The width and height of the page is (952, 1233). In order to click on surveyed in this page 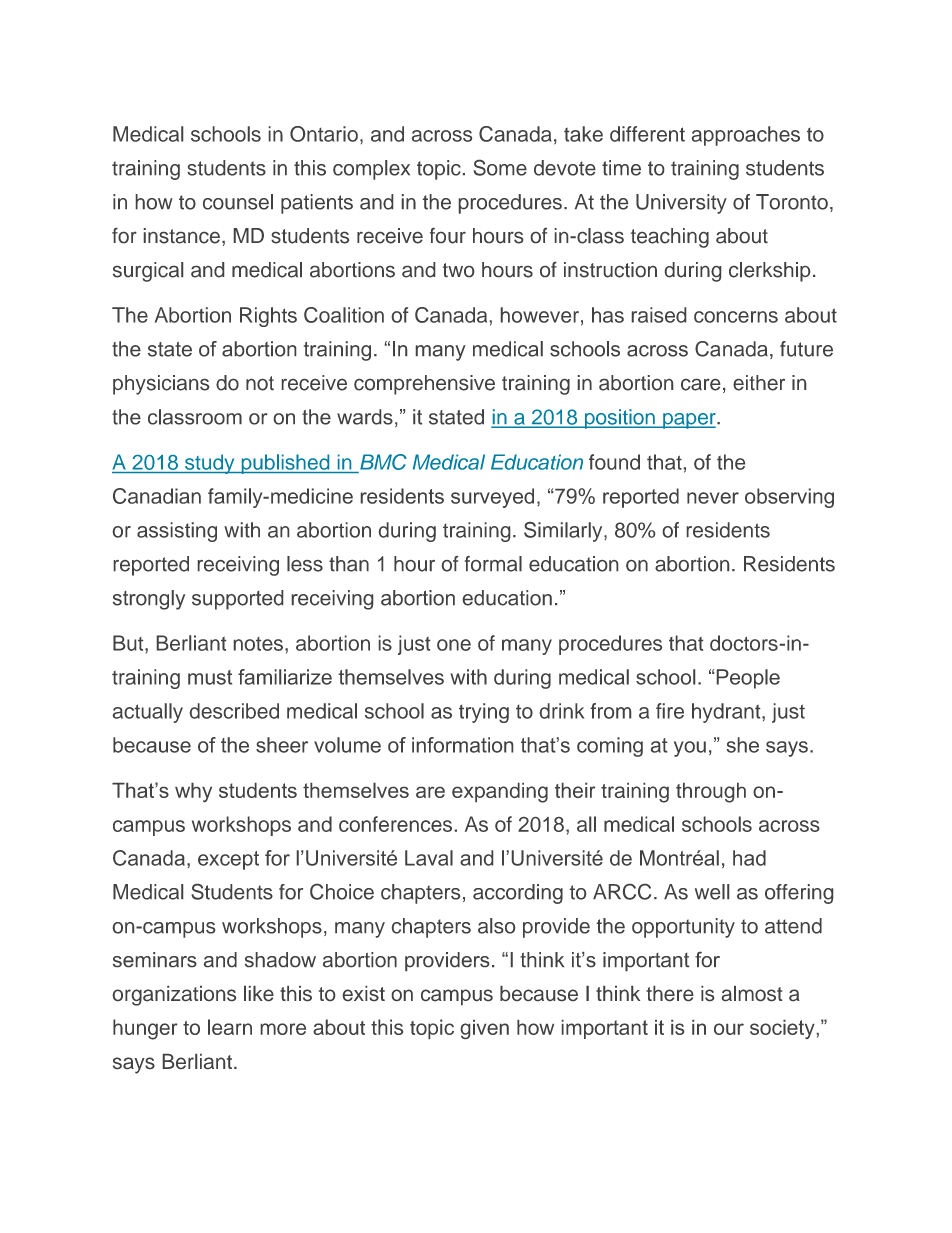, I will do `click(492, 498)`.
